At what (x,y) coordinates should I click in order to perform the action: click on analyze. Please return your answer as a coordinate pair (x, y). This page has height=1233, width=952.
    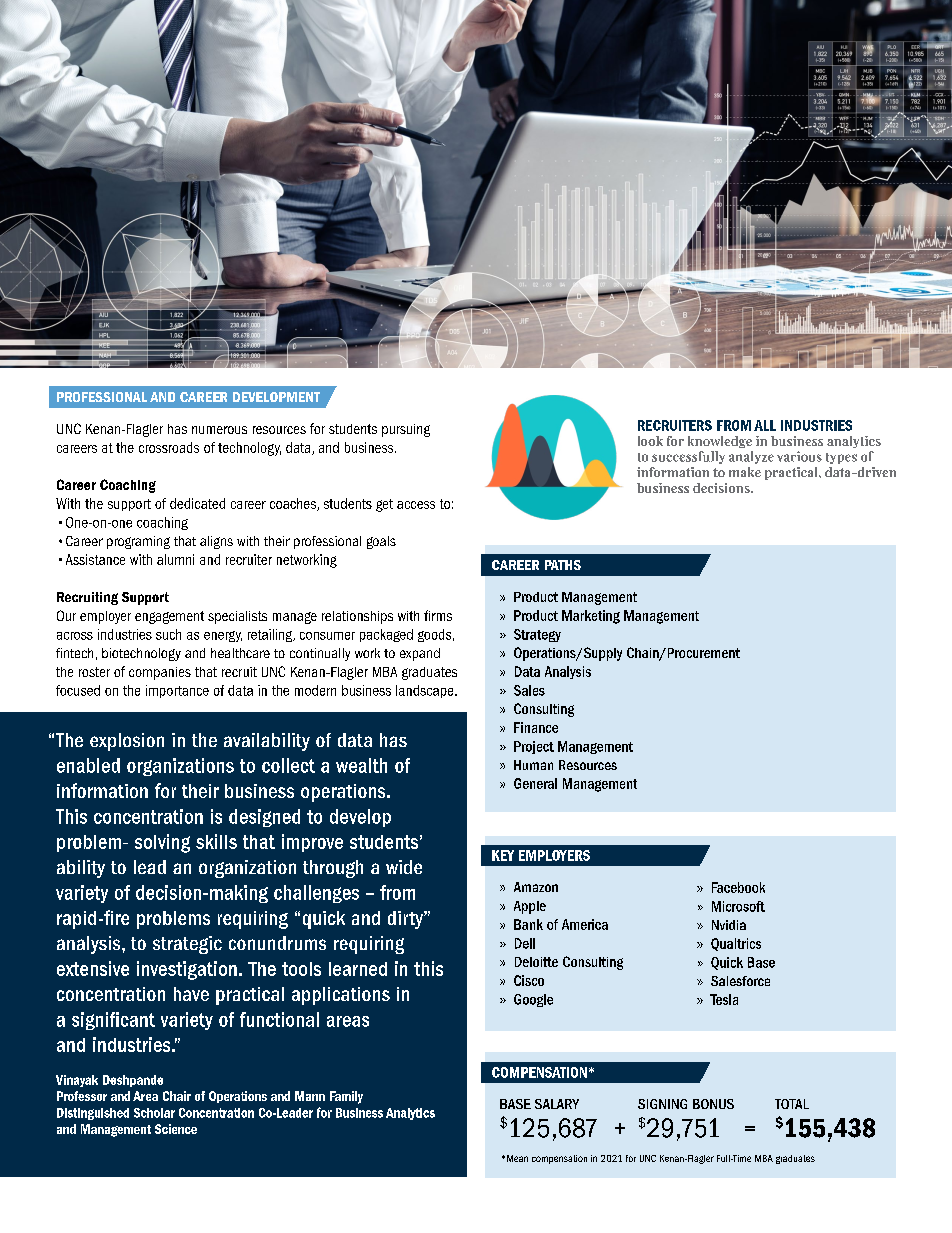
    Looking at the image, I should click on (751, 457).
